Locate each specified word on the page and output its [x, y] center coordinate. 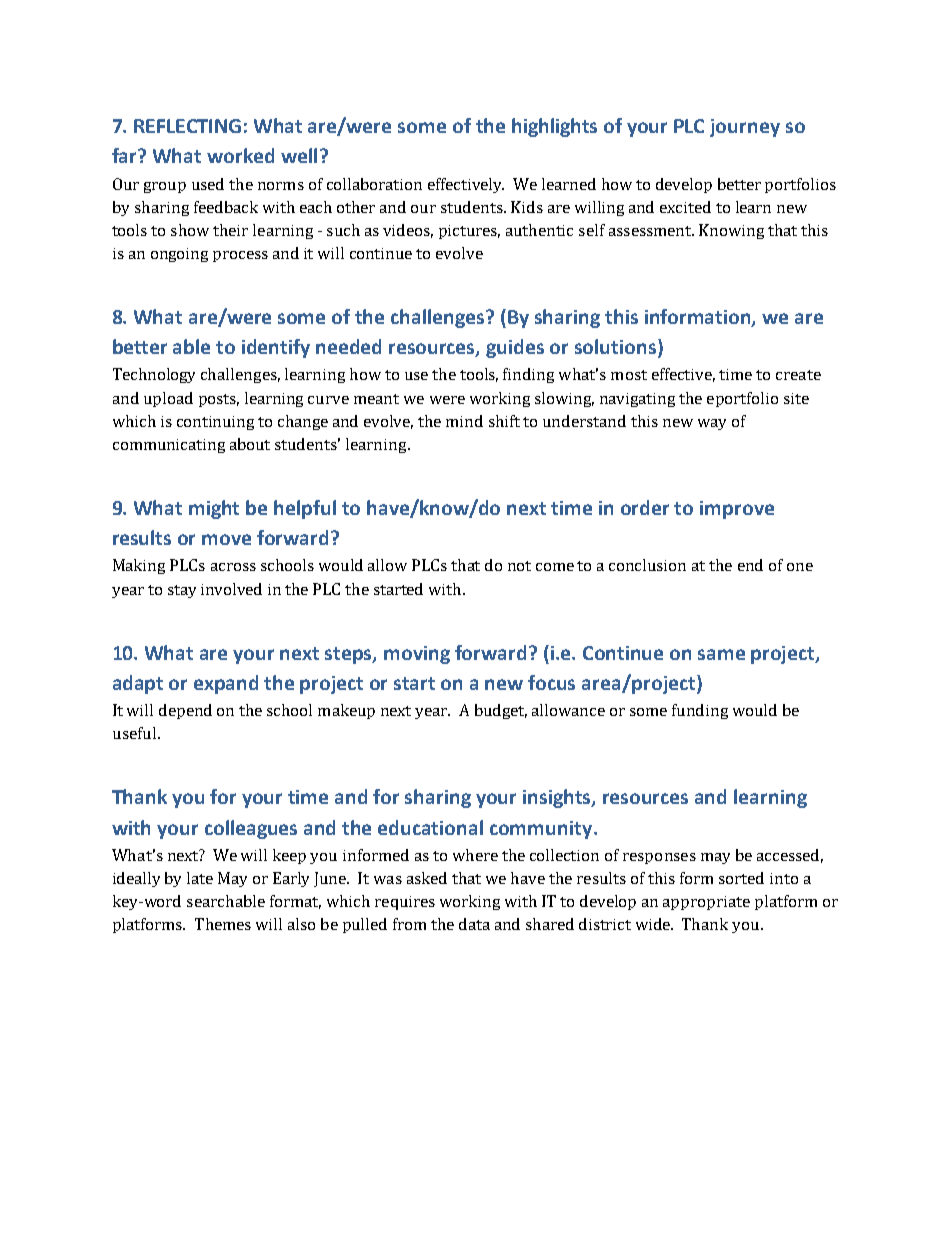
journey [745, 128]
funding [700, 711]
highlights [554, 127]
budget [501, 711]
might [214, 509]
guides [515, 348]
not [519, 566]
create [798, 375]
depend [185, 711]
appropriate [706, 903]
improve [737, 510]
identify [276, 348]
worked [240, 155]
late [200, 878]
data [474, 924]
